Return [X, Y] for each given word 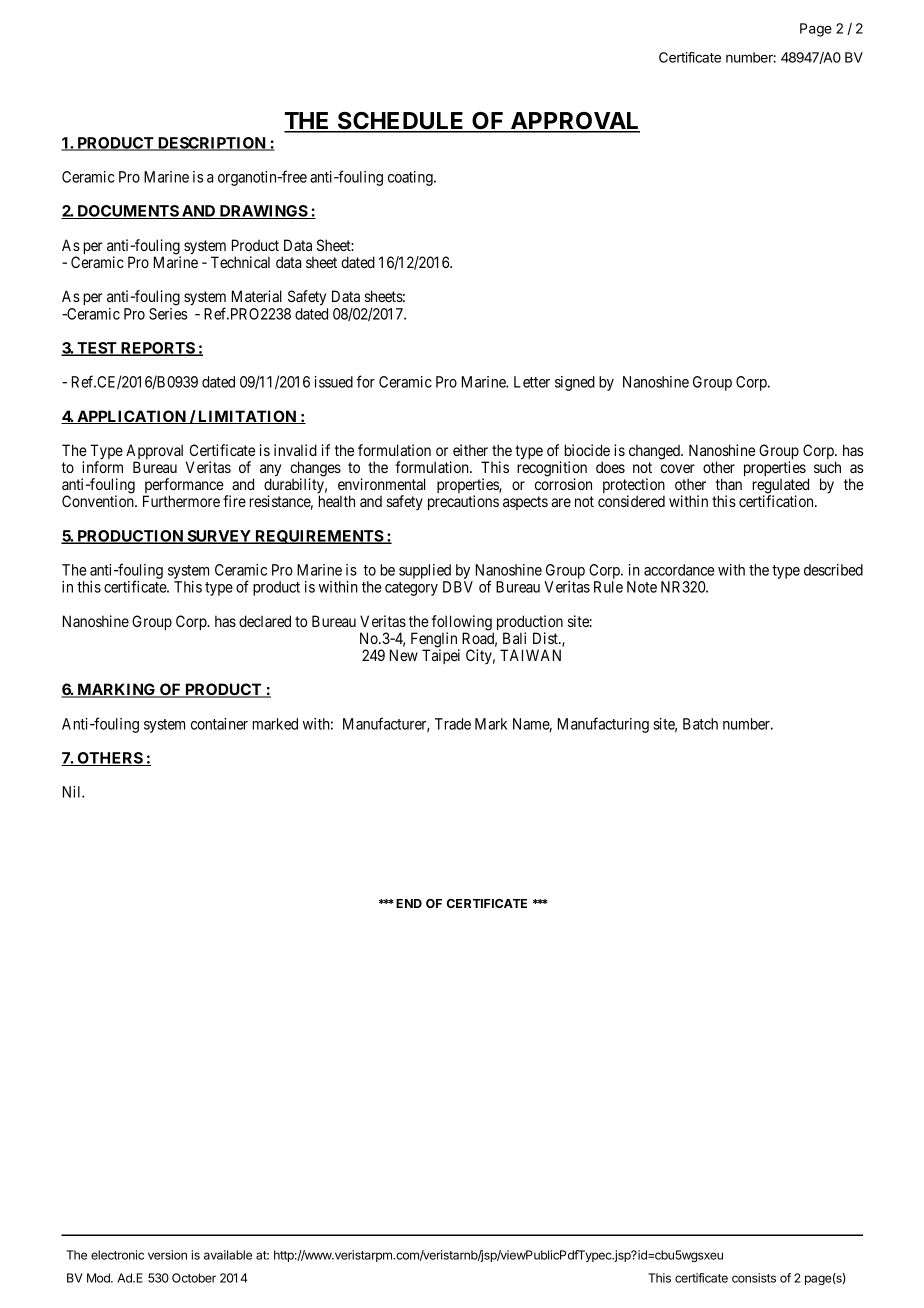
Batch [700, 724]
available [228, 1255]
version [167, 1255]
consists [754, 1278]
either [470, 450]
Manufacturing [603, 725]
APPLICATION [131, 417]
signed [575, 383]
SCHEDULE [401, 122]
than [729, 484]
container [219, 724]
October [194, 1278]
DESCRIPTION [212, 144]
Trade [453, 724]
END [409, 903]
